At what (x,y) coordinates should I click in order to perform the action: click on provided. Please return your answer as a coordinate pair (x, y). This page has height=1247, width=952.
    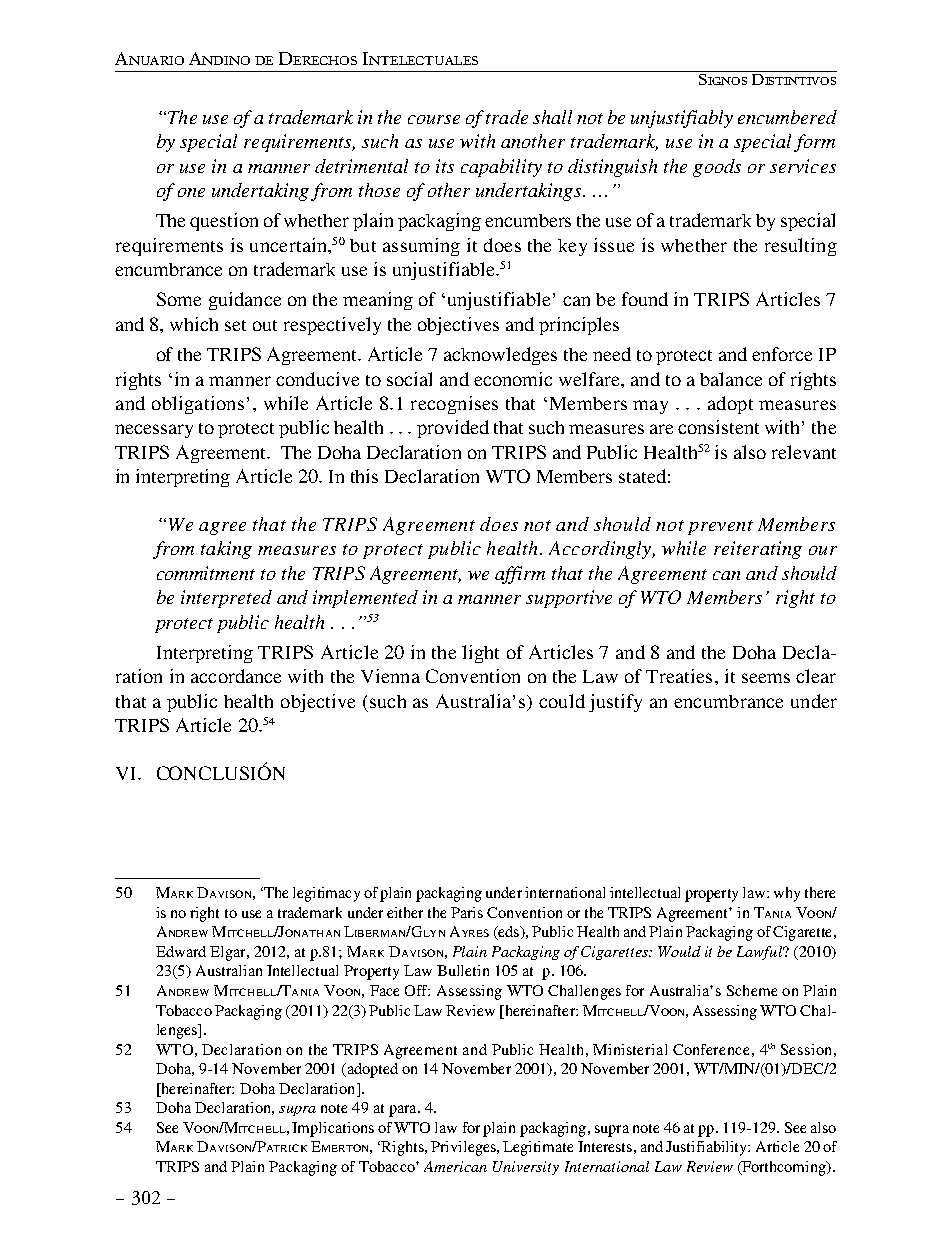
    Looking at the image, I should click on (453, 429).
